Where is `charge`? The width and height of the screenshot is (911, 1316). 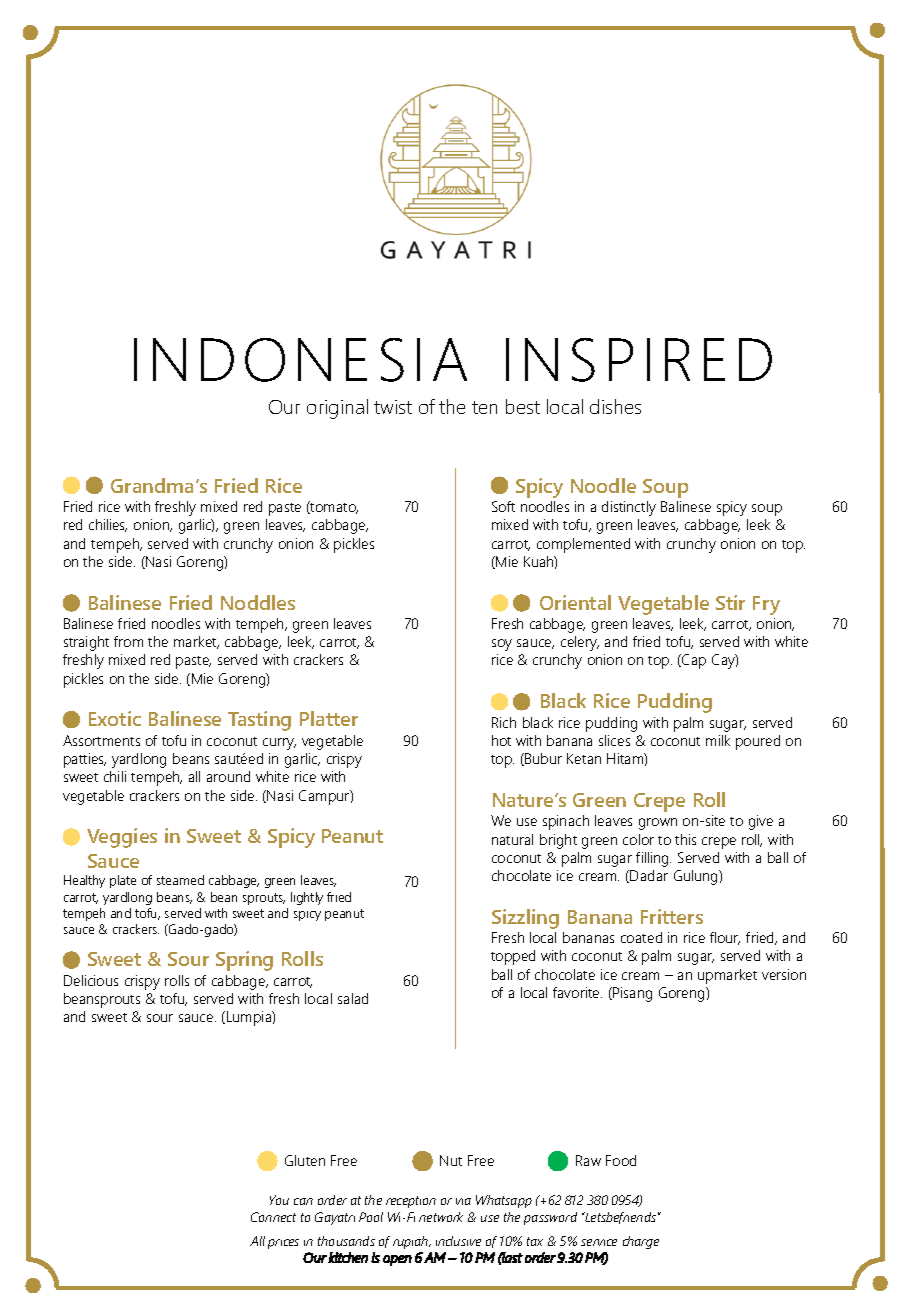
charge is located at coordinates (641, 1242).
